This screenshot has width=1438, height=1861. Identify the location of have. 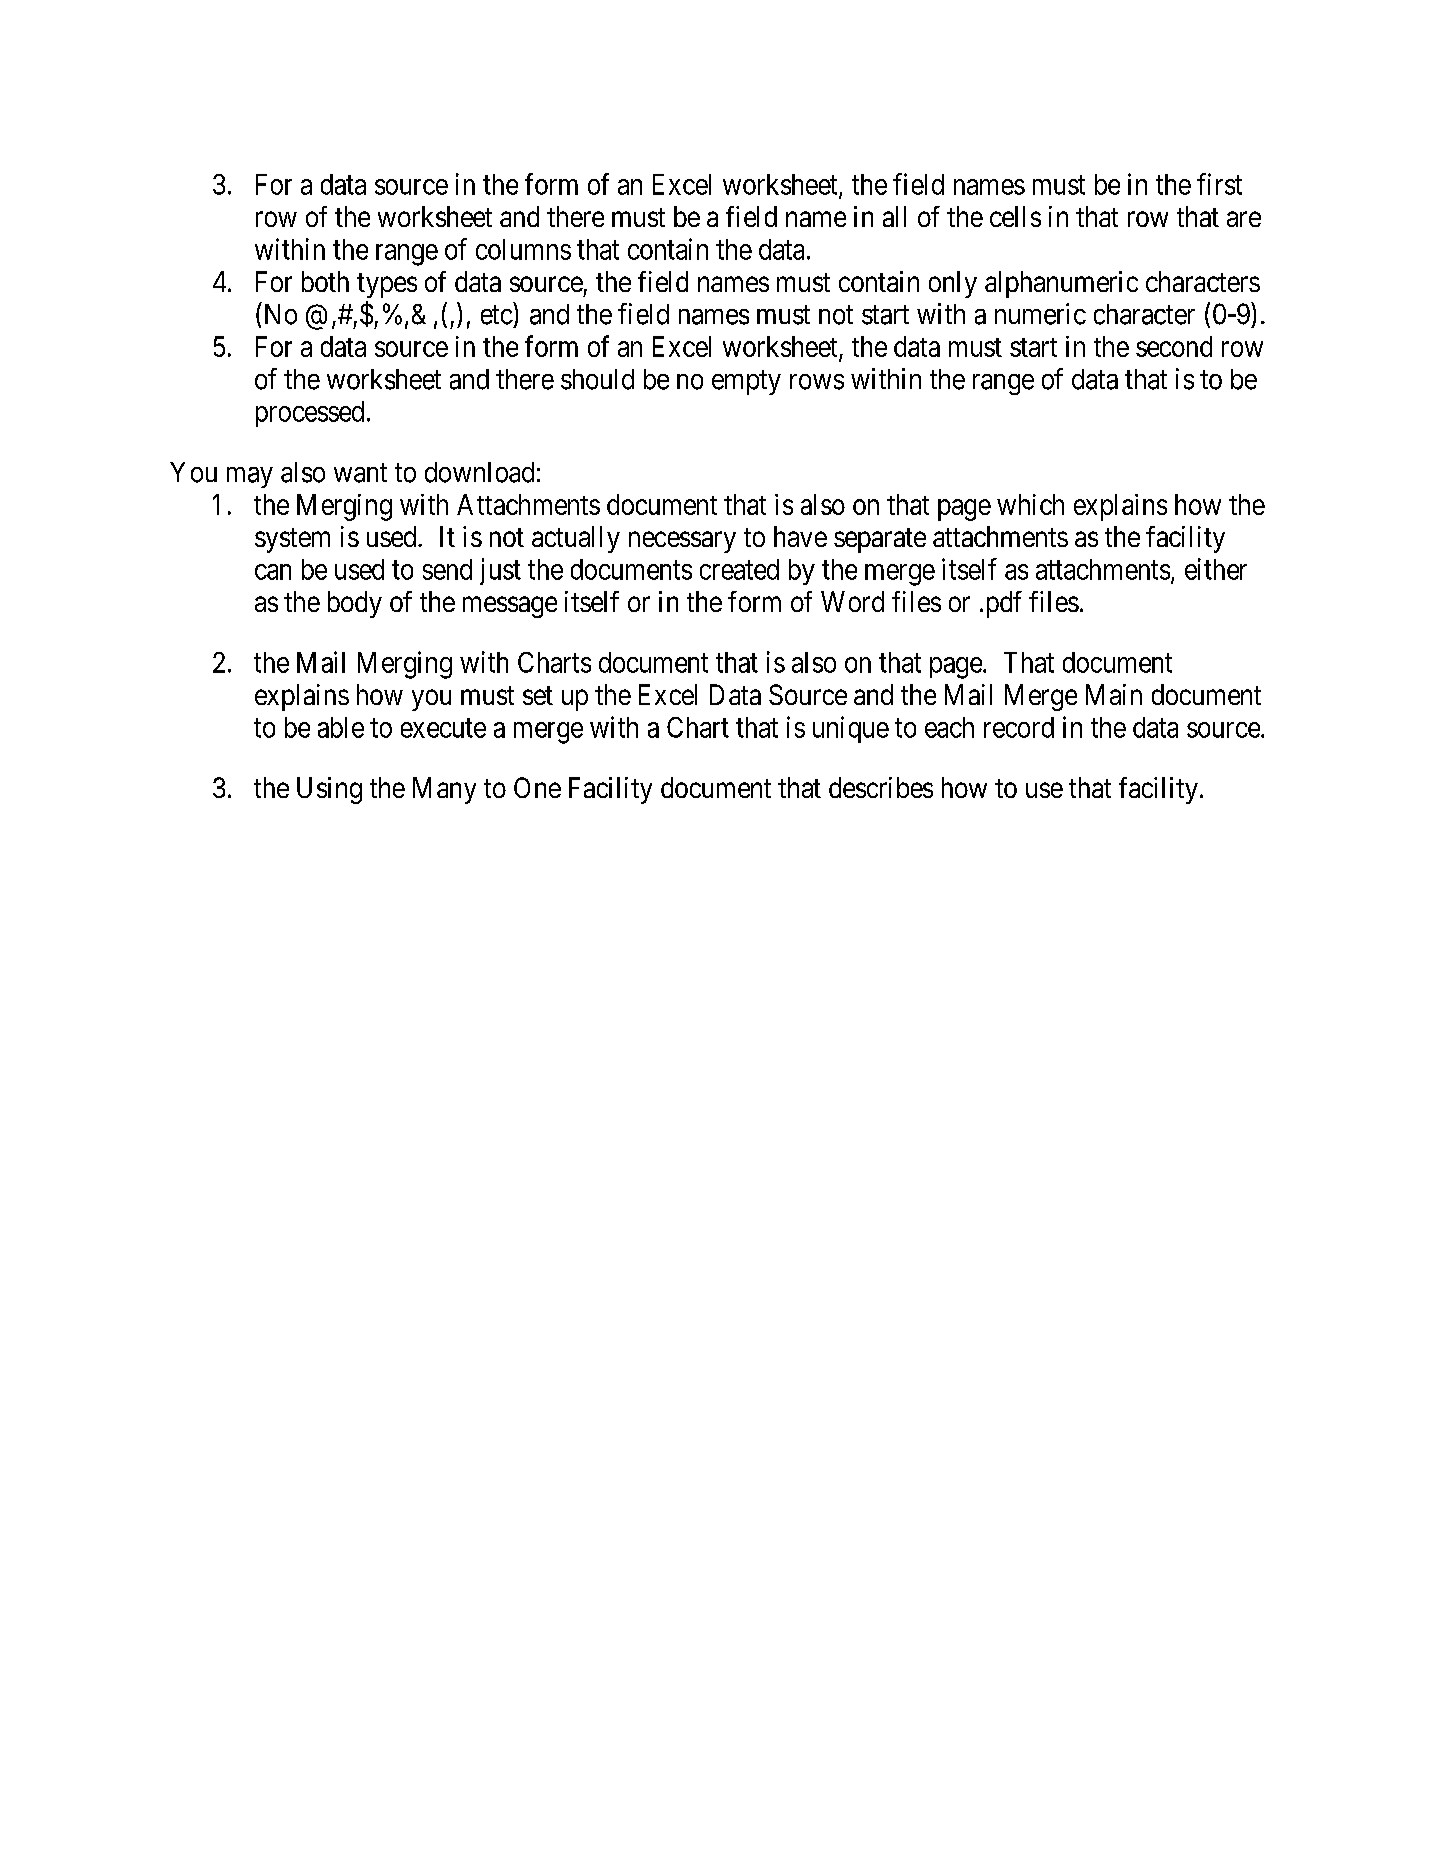
(800, 536).
